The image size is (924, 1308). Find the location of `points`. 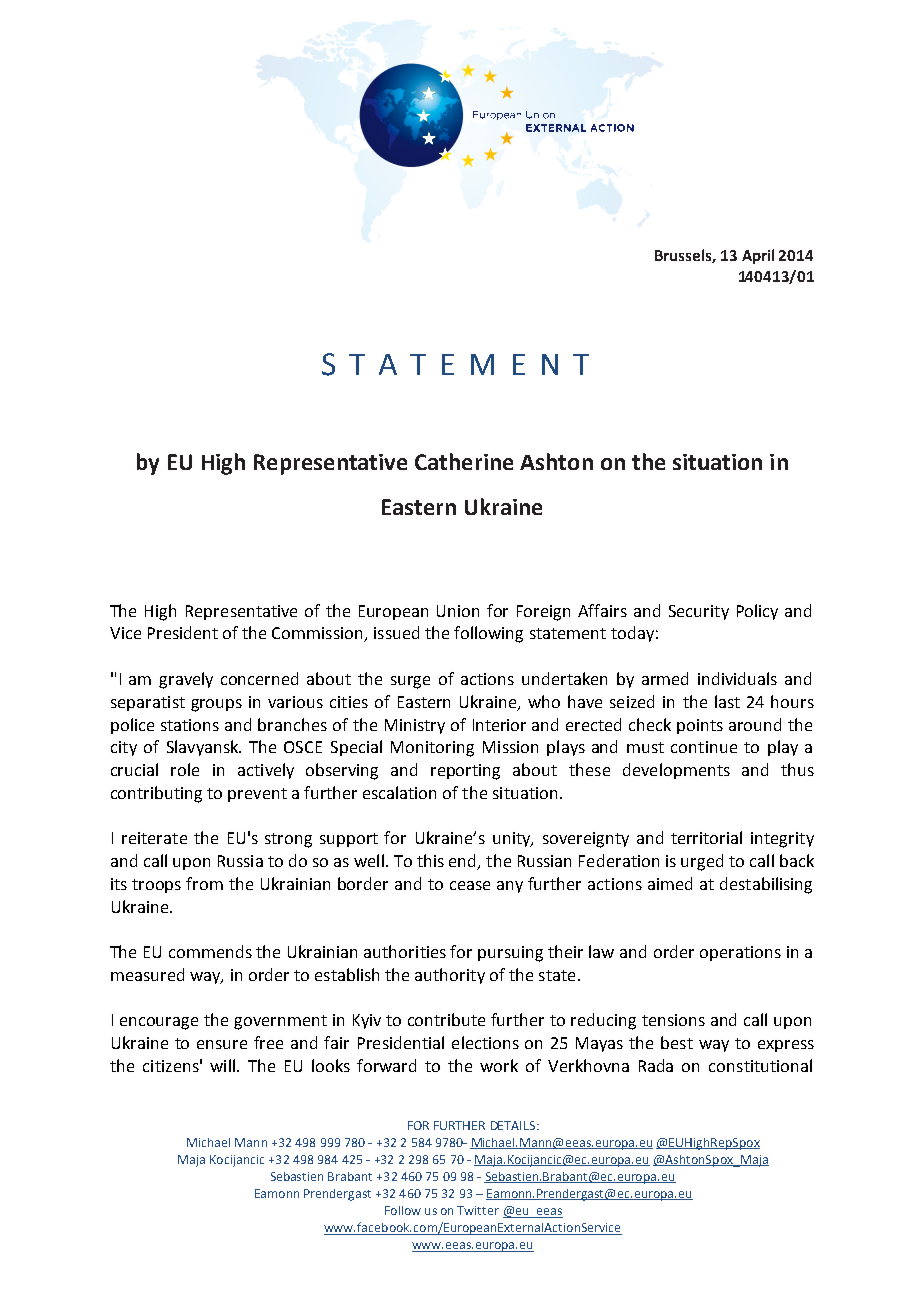

points is located at coordinates (700, 726).
